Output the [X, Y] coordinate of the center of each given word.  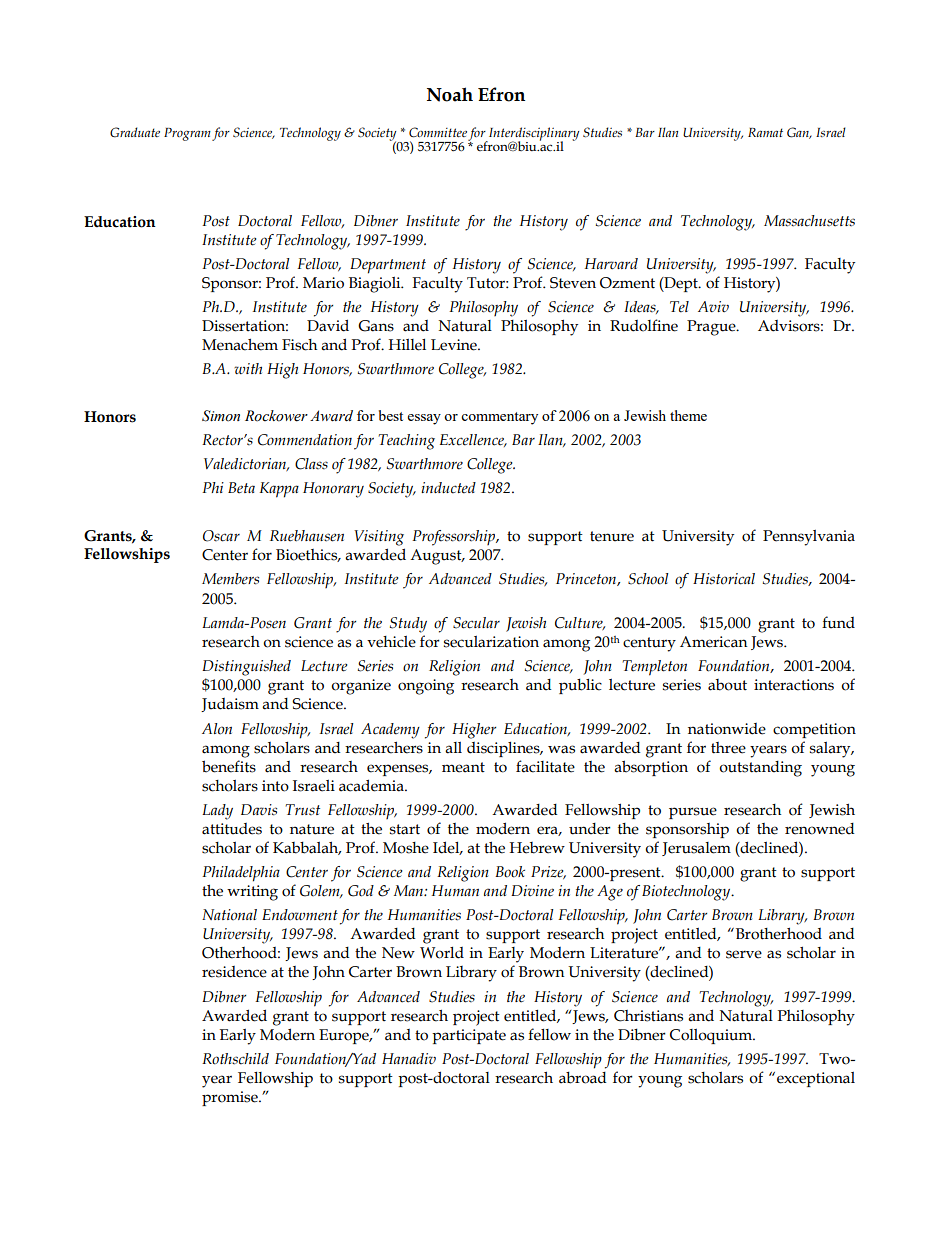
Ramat [765, 132]
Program [187, 134]
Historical [724, 579]
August [437, 557]
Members [230, 579]
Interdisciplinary [533, 135]
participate [469, 1036]
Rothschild [235, 1059]
